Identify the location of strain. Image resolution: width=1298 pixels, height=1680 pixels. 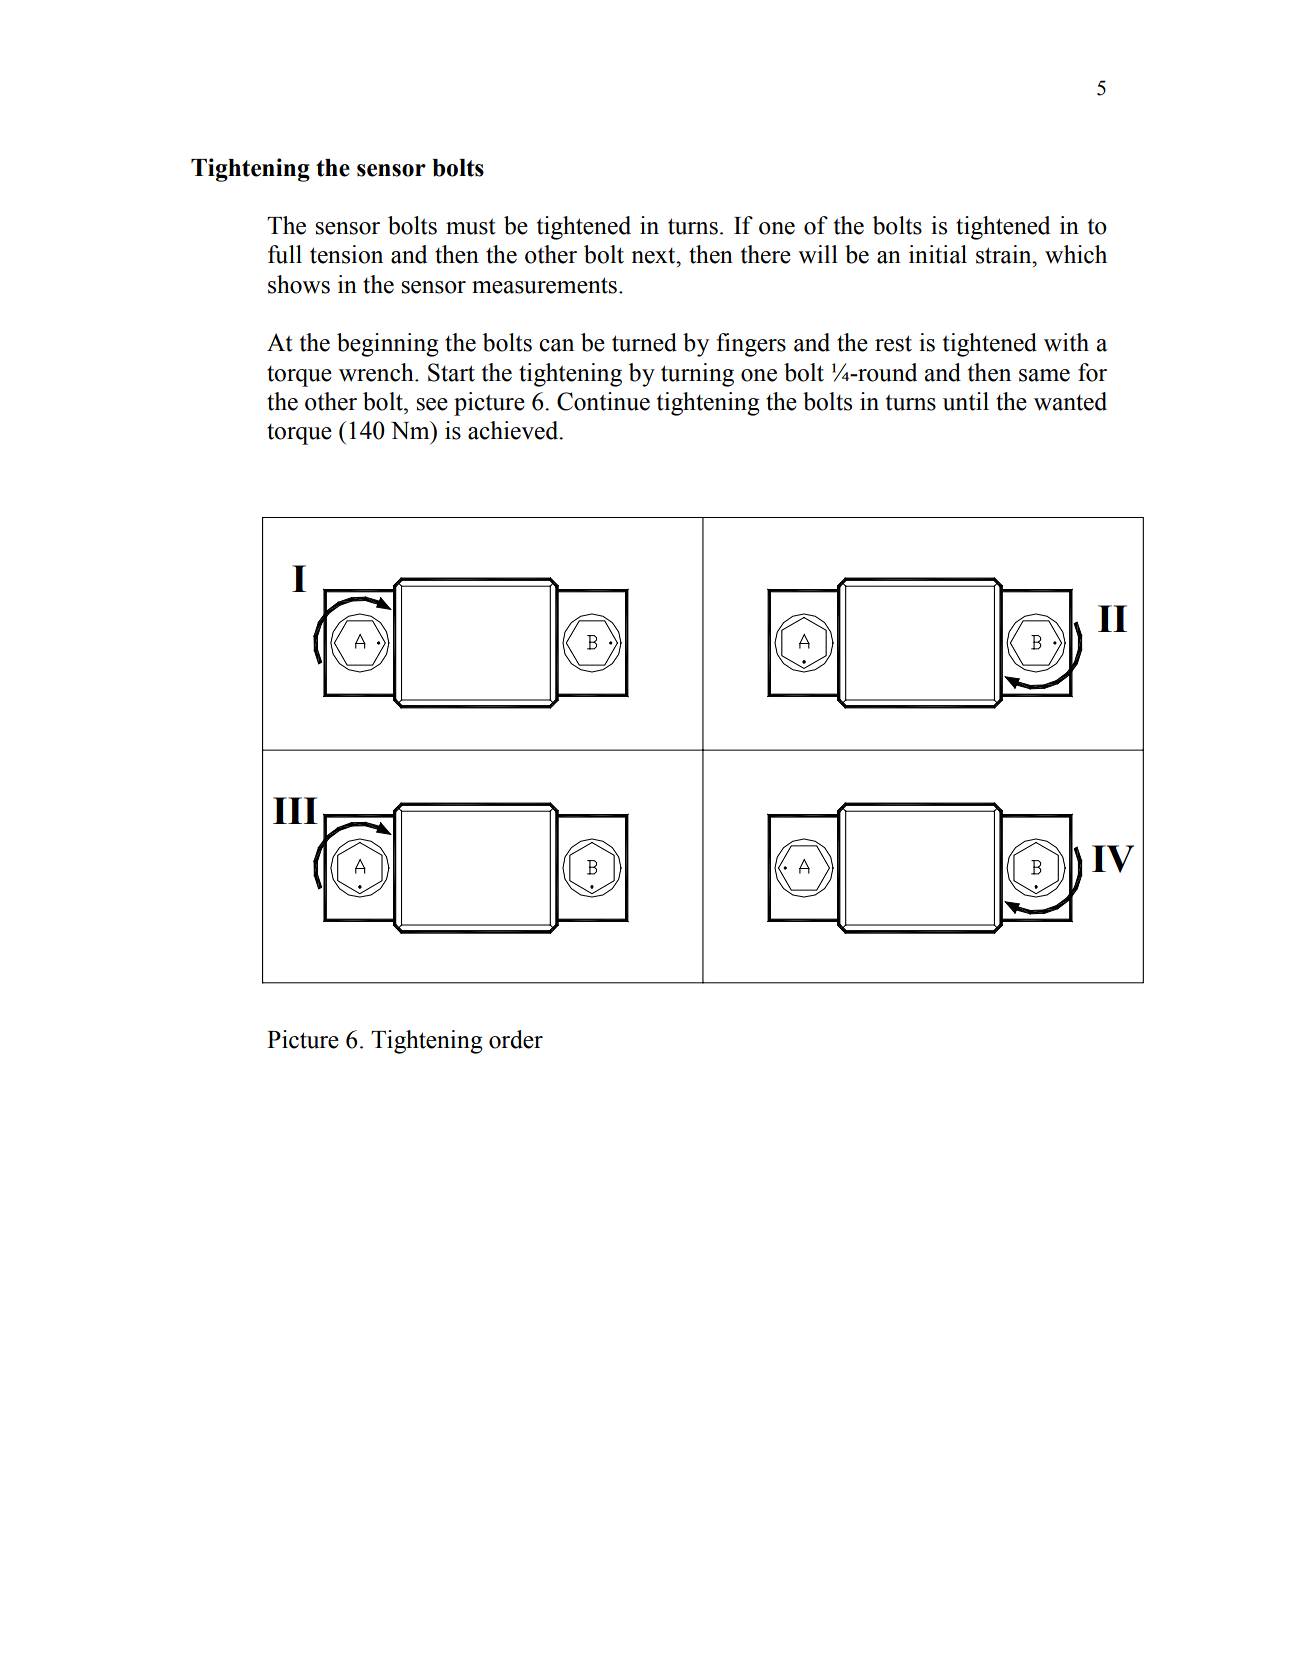
(1005, 254).
